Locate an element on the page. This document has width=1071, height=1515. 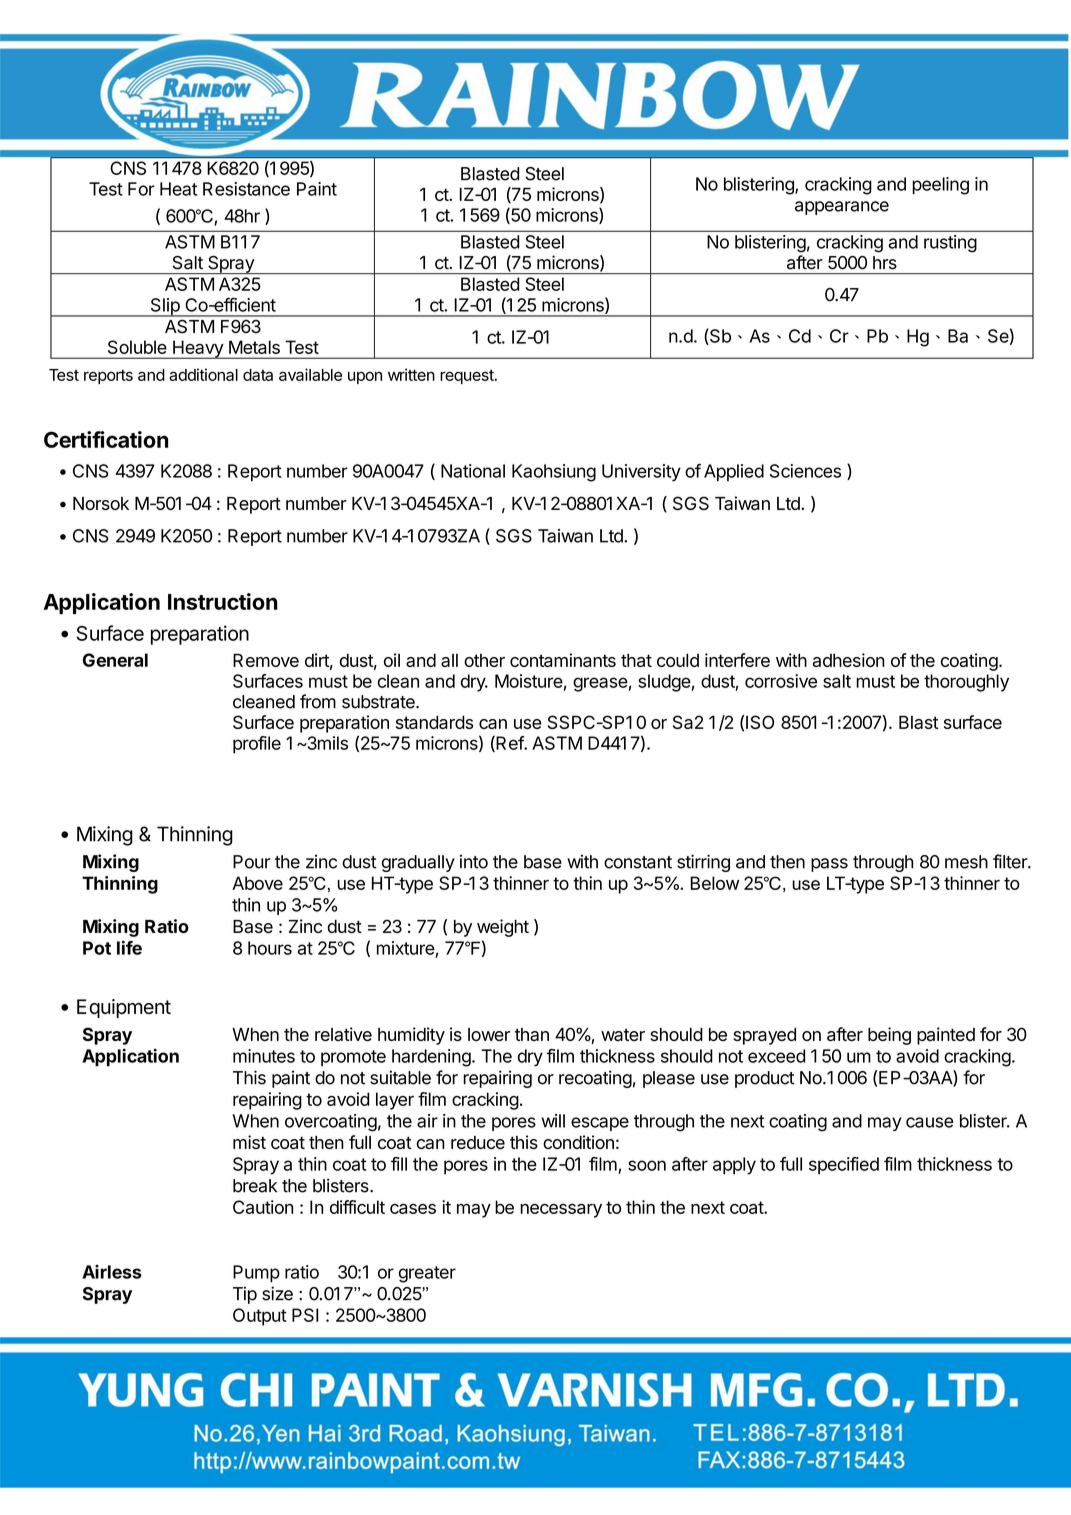
than is located at coordinates (532, 1034).
